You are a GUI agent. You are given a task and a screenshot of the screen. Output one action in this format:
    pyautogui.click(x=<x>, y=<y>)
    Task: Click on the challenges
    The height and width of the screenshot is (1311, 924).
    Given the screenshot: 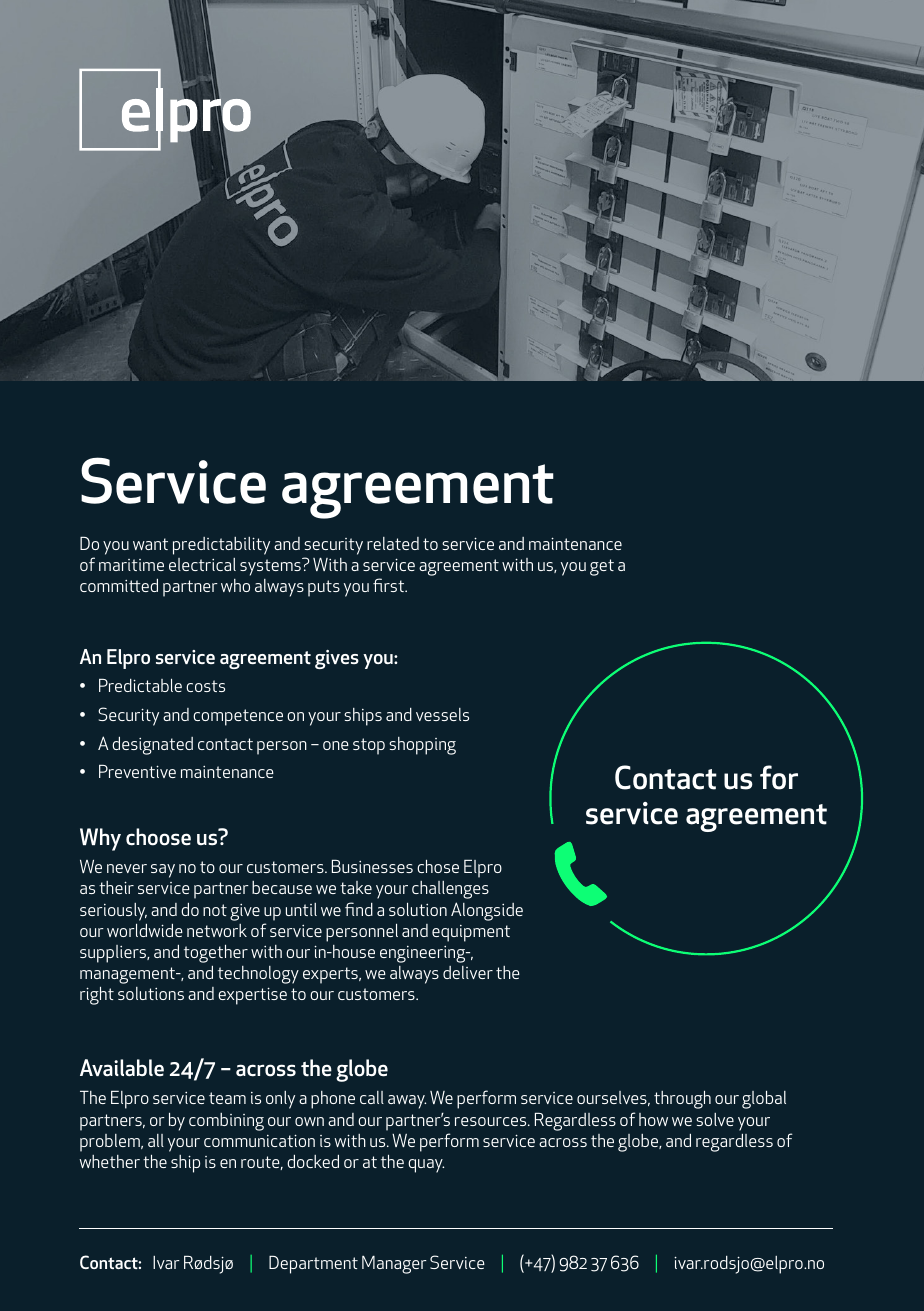 What is the action you would take?
    pyautogui.click(x=450, y=890)
